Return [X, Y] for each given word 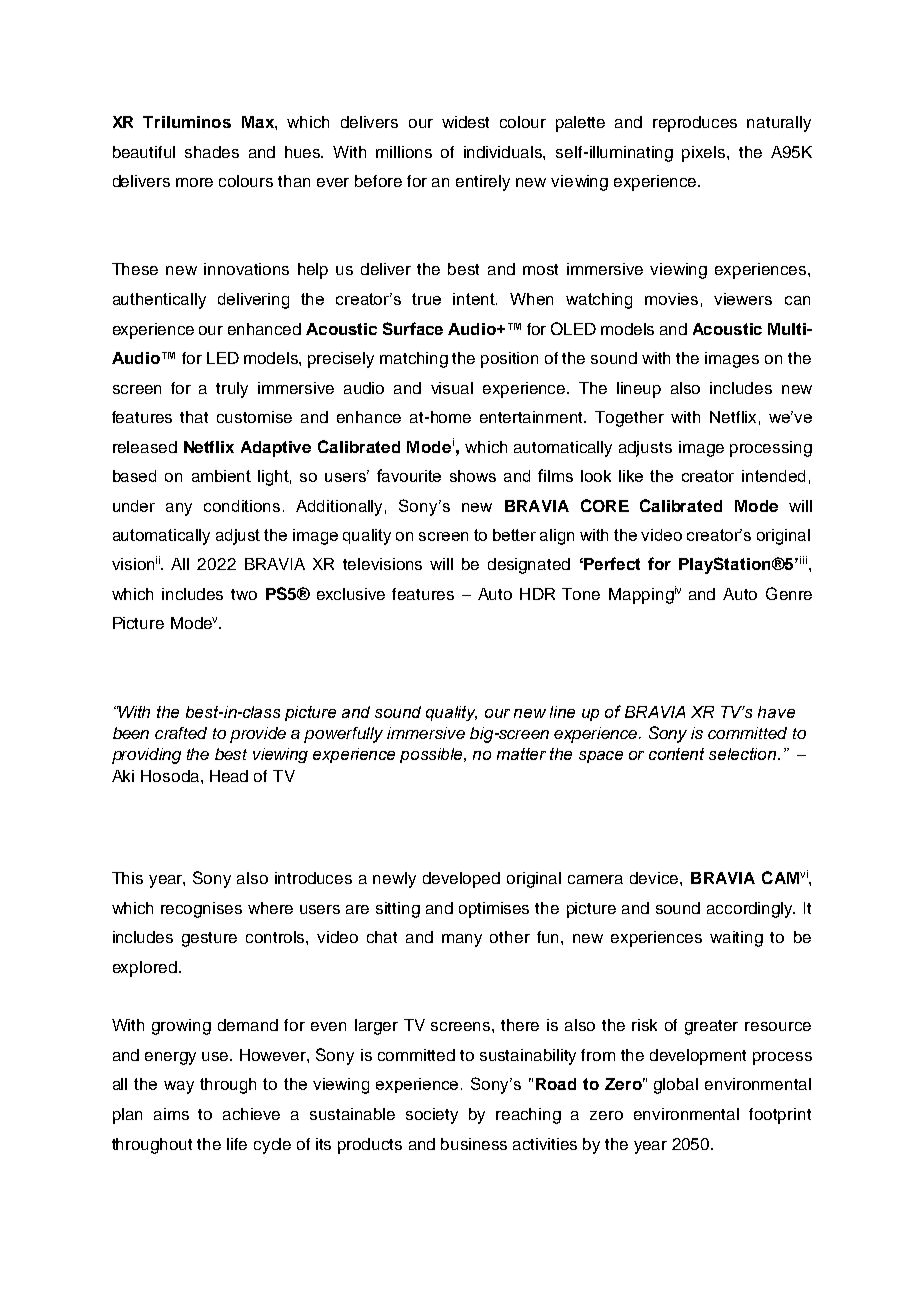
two [244, 594]
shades [212, 152]
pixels [705, 154]
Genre [789, 593]
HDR [537, 594]
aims [171, 1114]
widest [465, 122]
